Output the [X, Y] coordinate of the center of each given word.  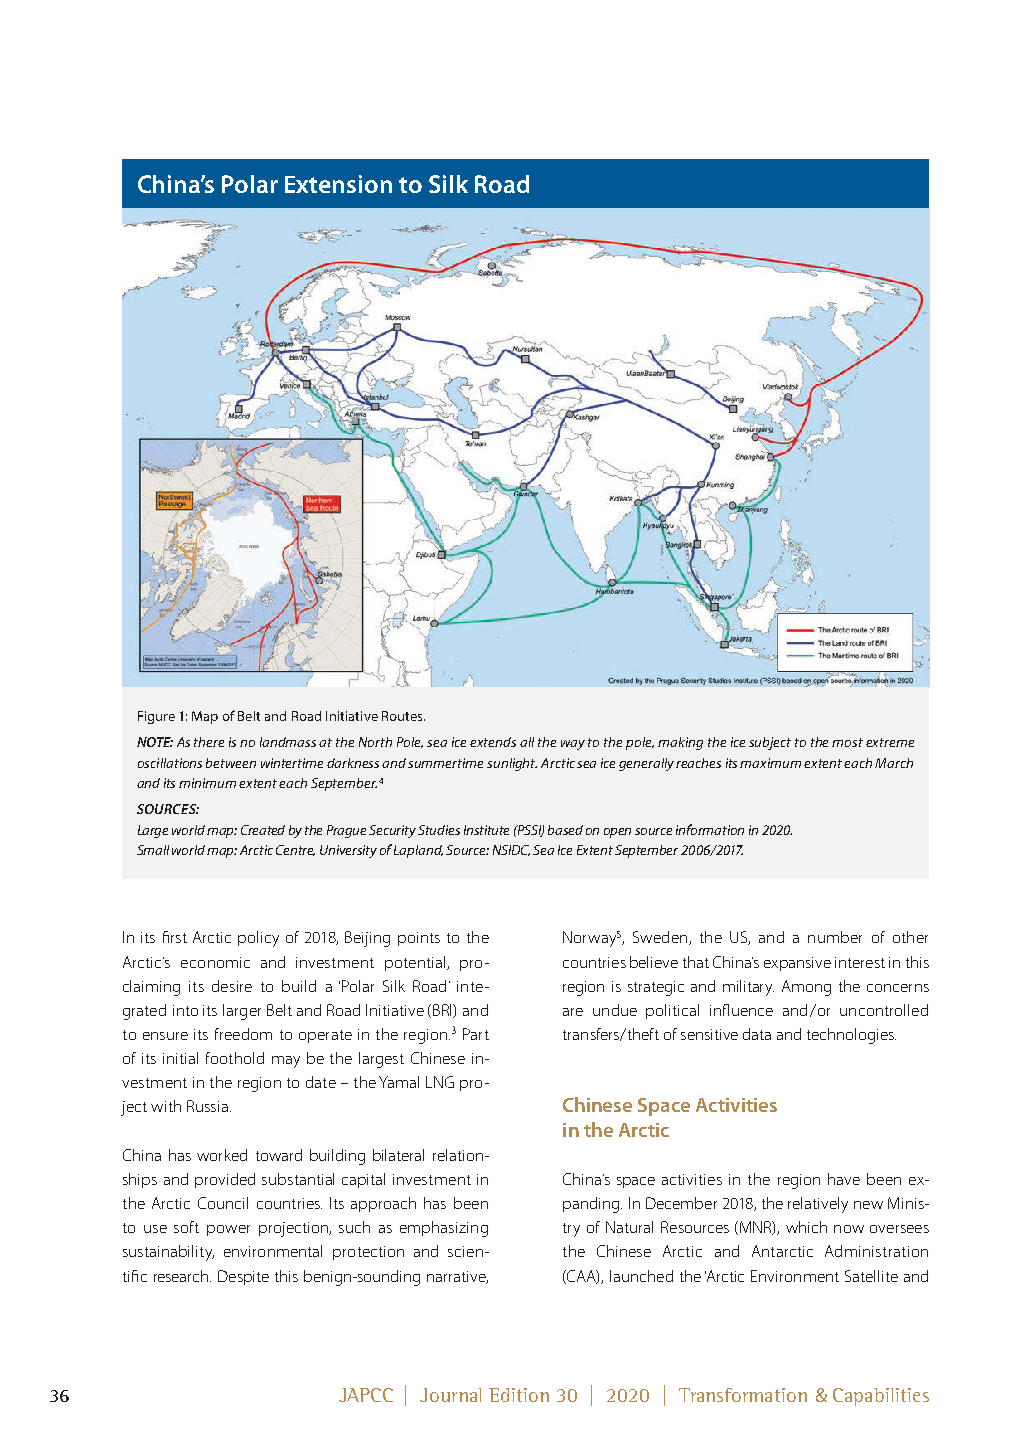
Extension [338, 184]
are [573, 1012]
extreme [890, 742]
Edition [519, 1395]
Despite [243, 1277]
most [847, 742]
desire [232, 986]
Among [806, 988]
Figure [156, 717]
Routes [403, 716]
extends [493, 742]
